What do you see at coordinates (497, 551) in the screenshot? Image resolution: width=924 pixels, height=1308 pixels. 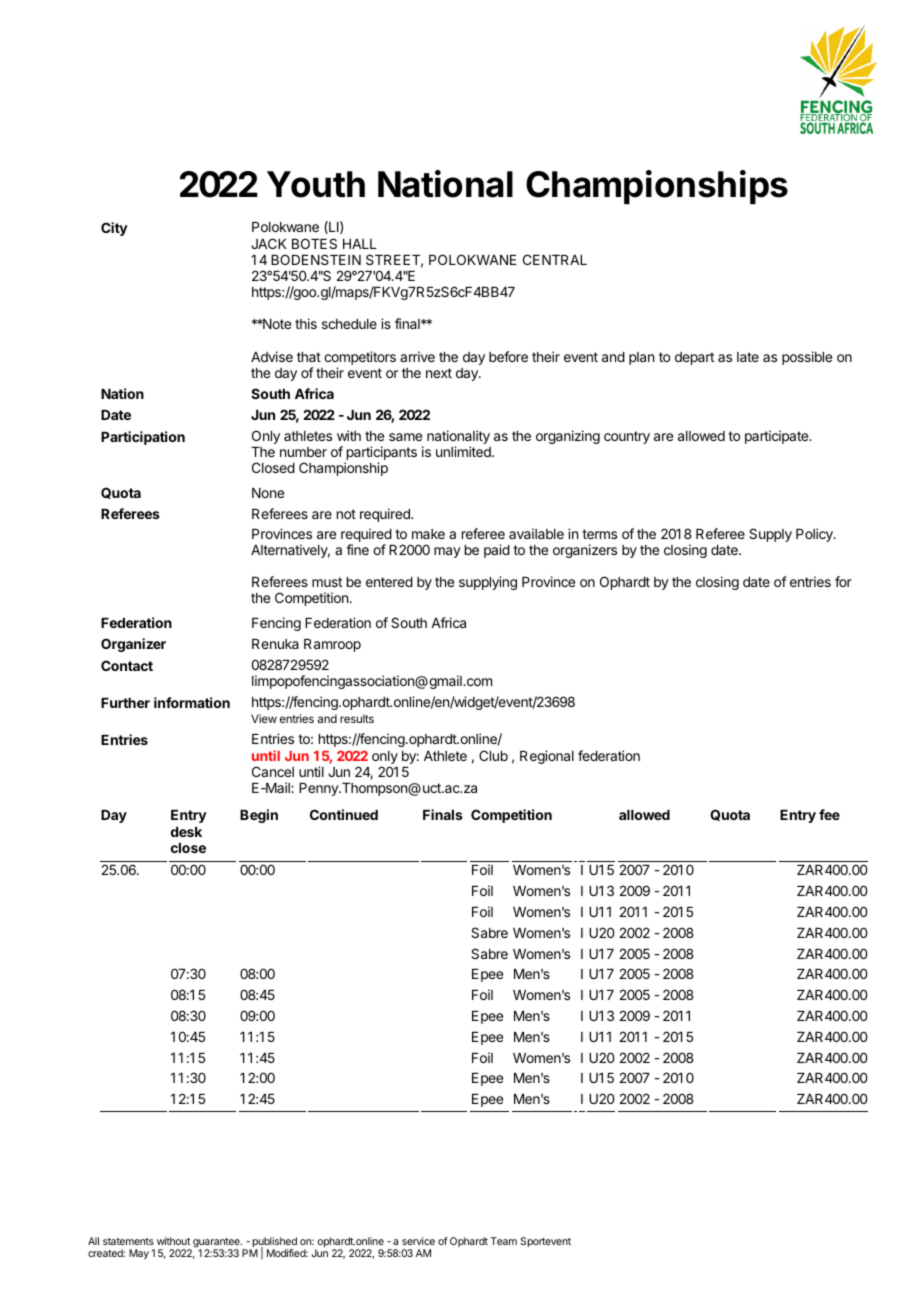 I see `paid` at bounding box center [497, 551].
